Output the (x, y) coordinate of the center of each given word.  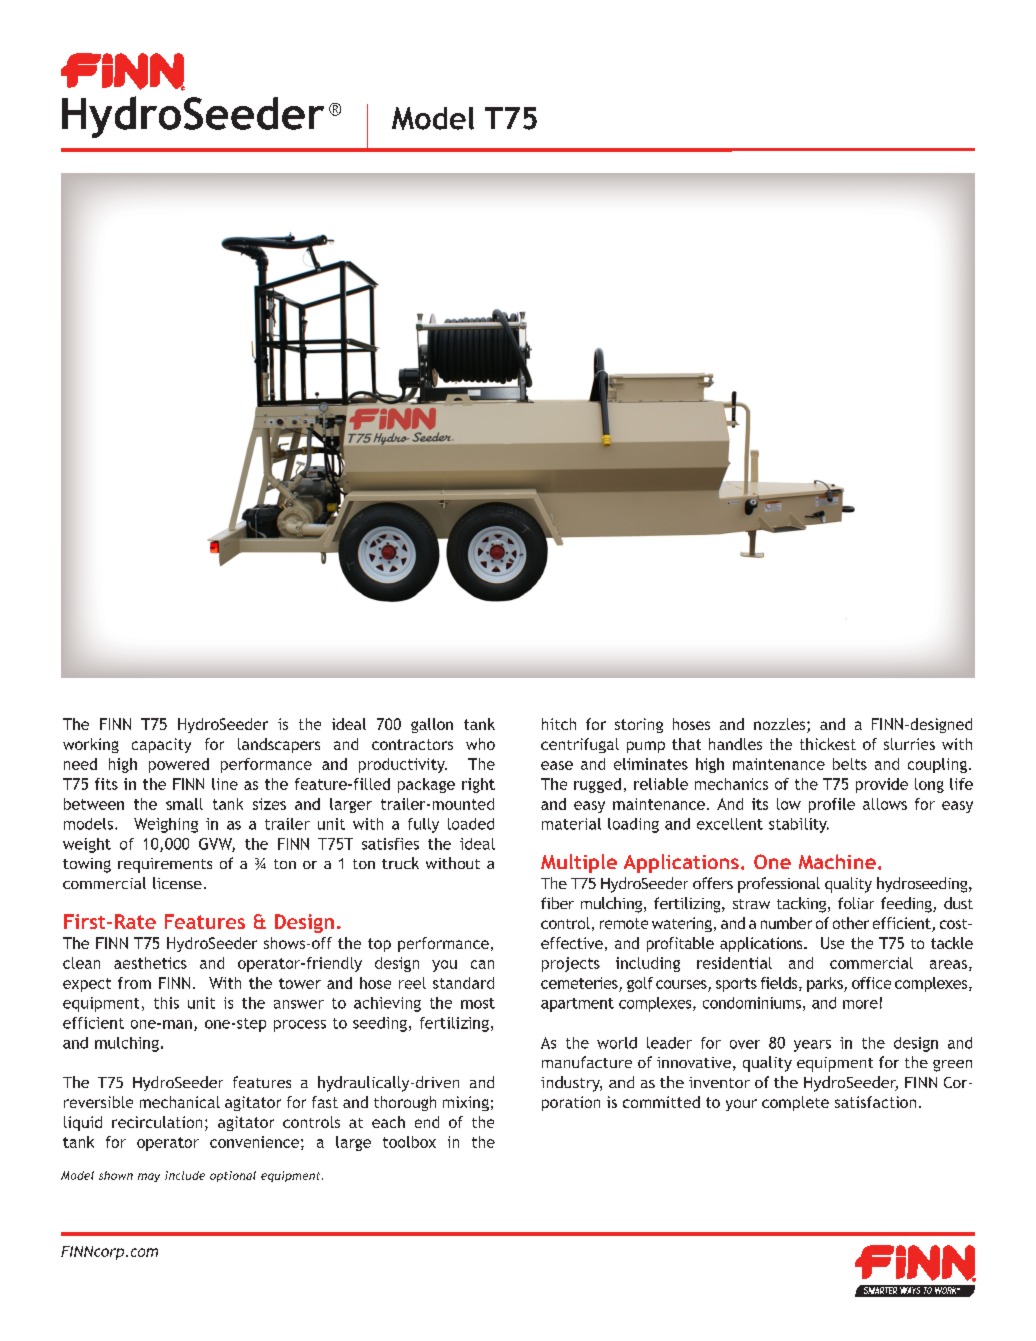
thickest (828, 744)
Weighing (166, 825)
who (480, 744)
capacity (161, 745)
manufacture (587, 1062)
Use (832, 943)
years (812, 1046)
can (482, 964)
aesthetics (150, 963)
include (185, 1175)
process (300, 1026)
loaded (471, 824)
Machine (837, 861)
